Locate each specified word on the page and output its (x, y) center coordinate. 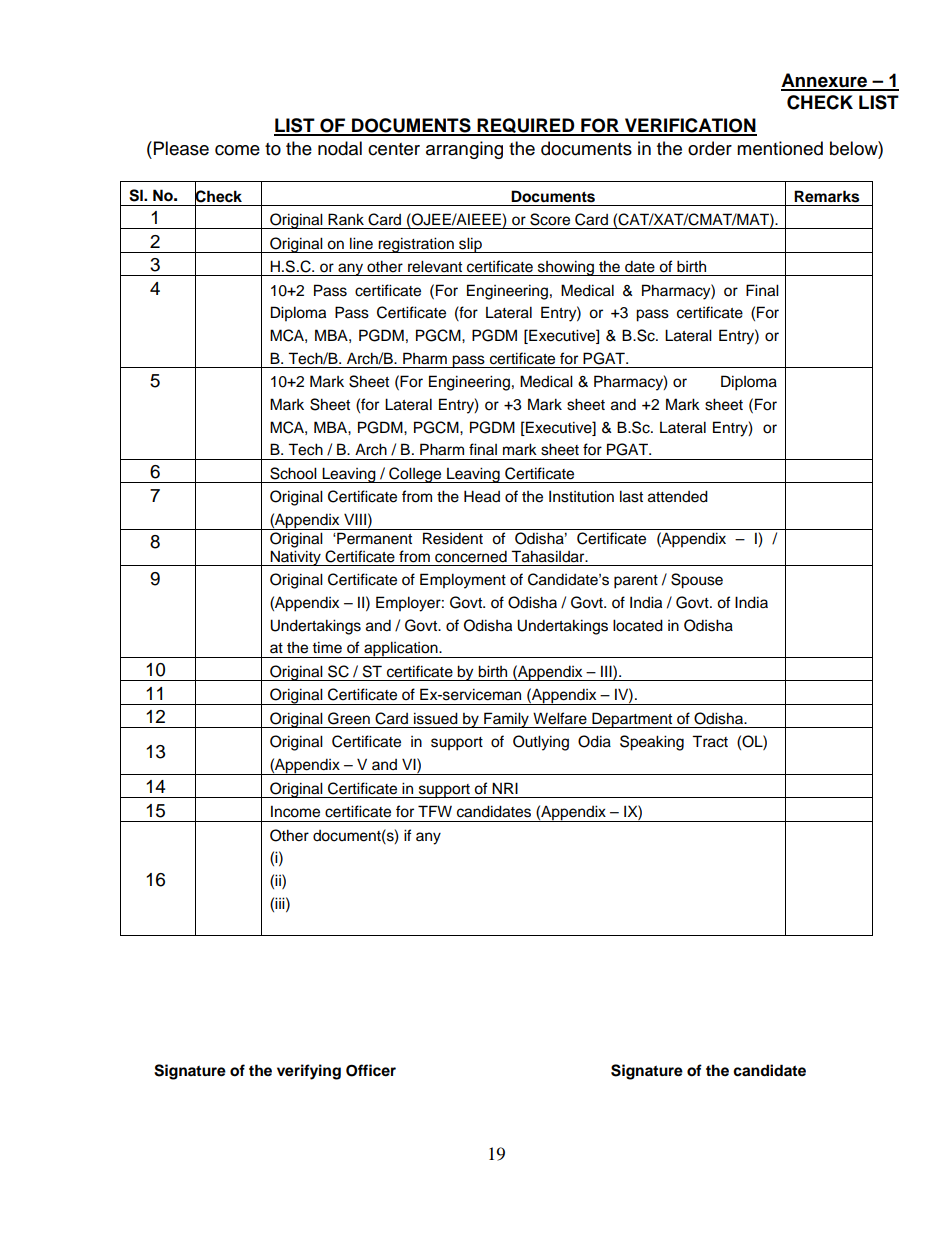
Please (181, 148)
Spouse (697, 581)
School (293, 473)
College (415, 475)
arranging (464, 150)
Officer (371, 1070)
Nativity (295, 558)
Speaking (652, 743)
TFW (435, 811)
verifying (309, 1072)
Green (349, 718)
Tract (710, 741)
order (710, 148)
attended (678, 496)
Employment (463, 581)
